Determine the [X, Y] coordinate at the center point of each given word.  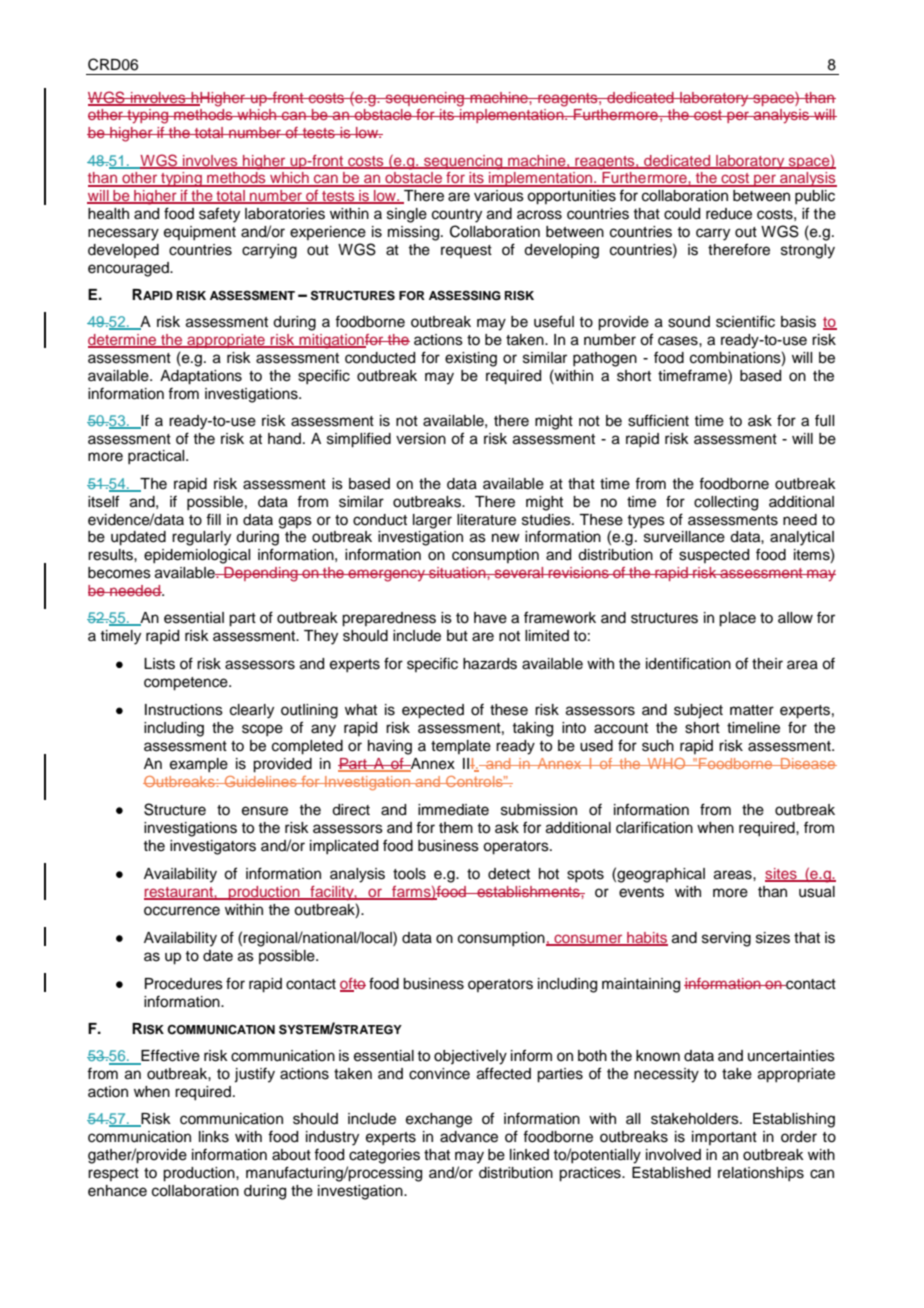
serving [726, 939]
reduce [729, 214]
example [199, 765]
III [469, 764]
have [490, 618]
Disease [807, 763]
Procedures [184, 984]
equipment [200, 233]
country [457, 216]
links [214, 1137]
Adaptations [201, 377]
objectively [470, 1057]
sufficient [658, 420]
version [421, 439]
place [737, 619]
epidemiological [197, 556]
